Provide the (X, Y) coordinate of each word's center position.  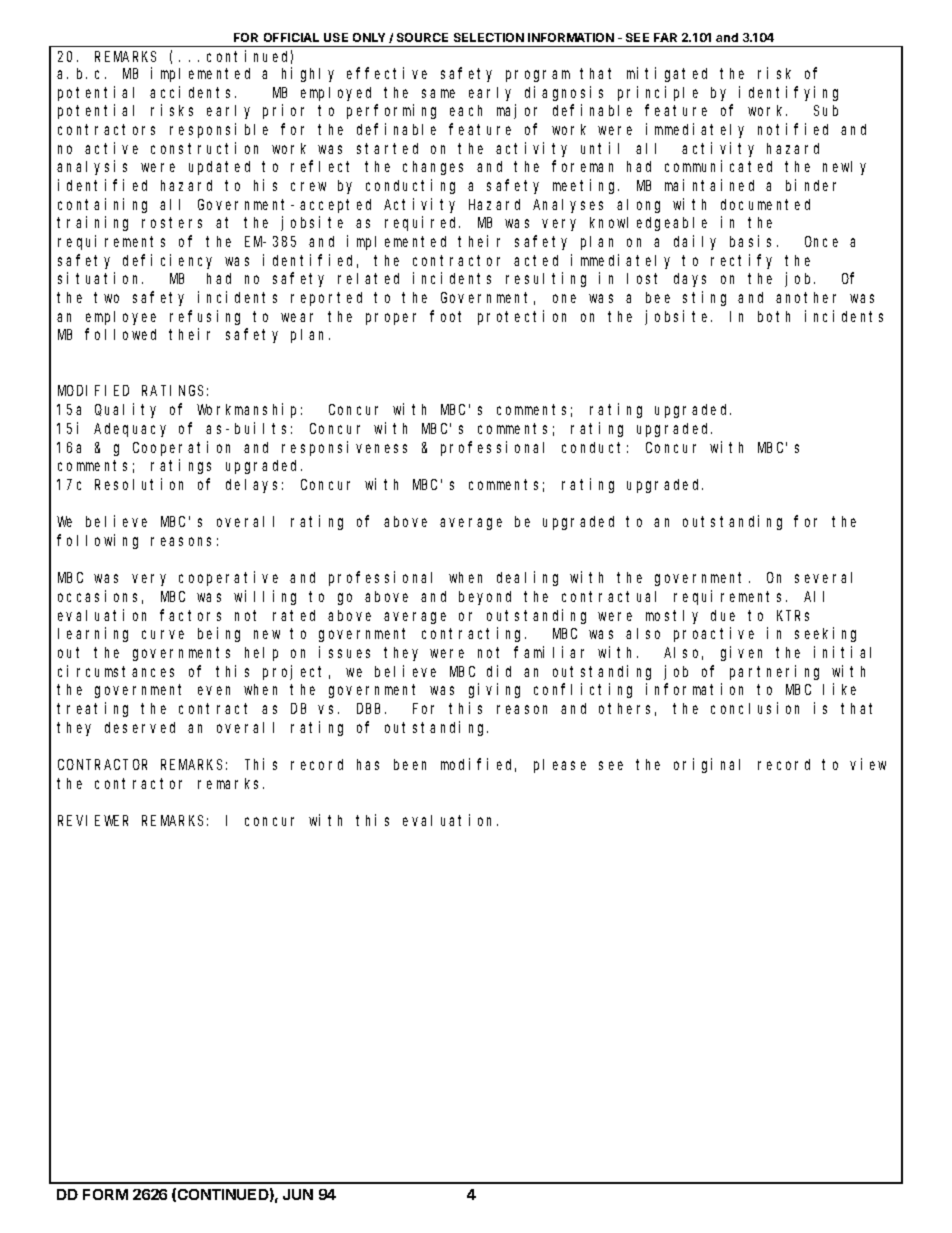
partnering (774, 672)
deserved (140, 727)
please (560, 766)
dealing (527, 578)
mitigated (667, 74)
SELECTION (489, 37)
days (690, 280)
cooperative (228, 578)
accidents (193, 92)
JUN (298, 1194)
